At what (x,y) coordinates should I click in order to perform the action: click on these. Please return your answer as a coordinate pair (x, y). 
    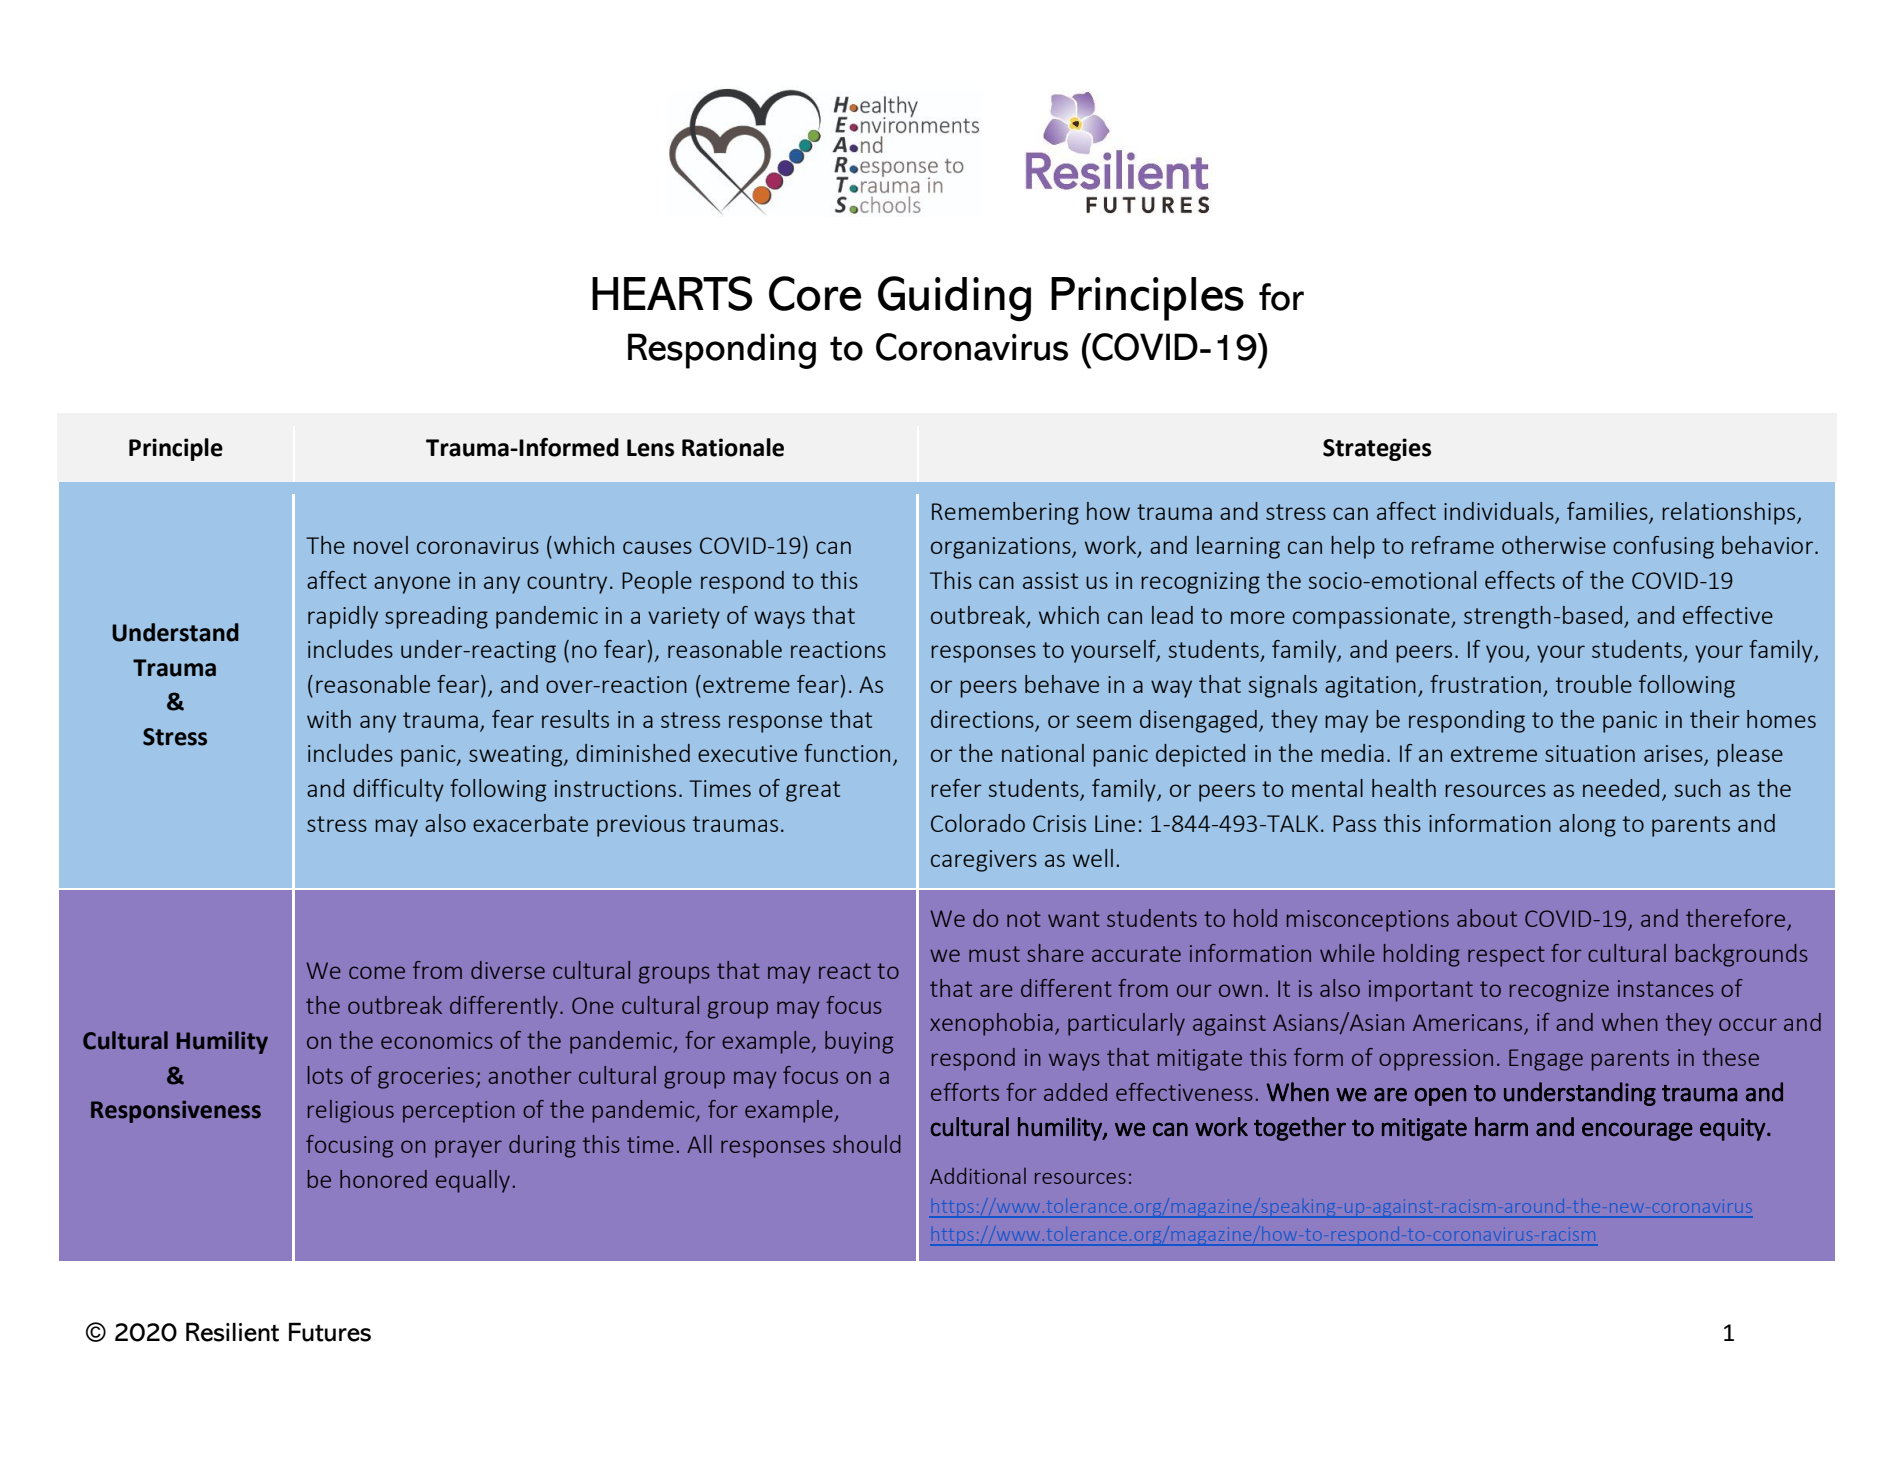
    Looking at the image, I should click on (1730, 1057).
